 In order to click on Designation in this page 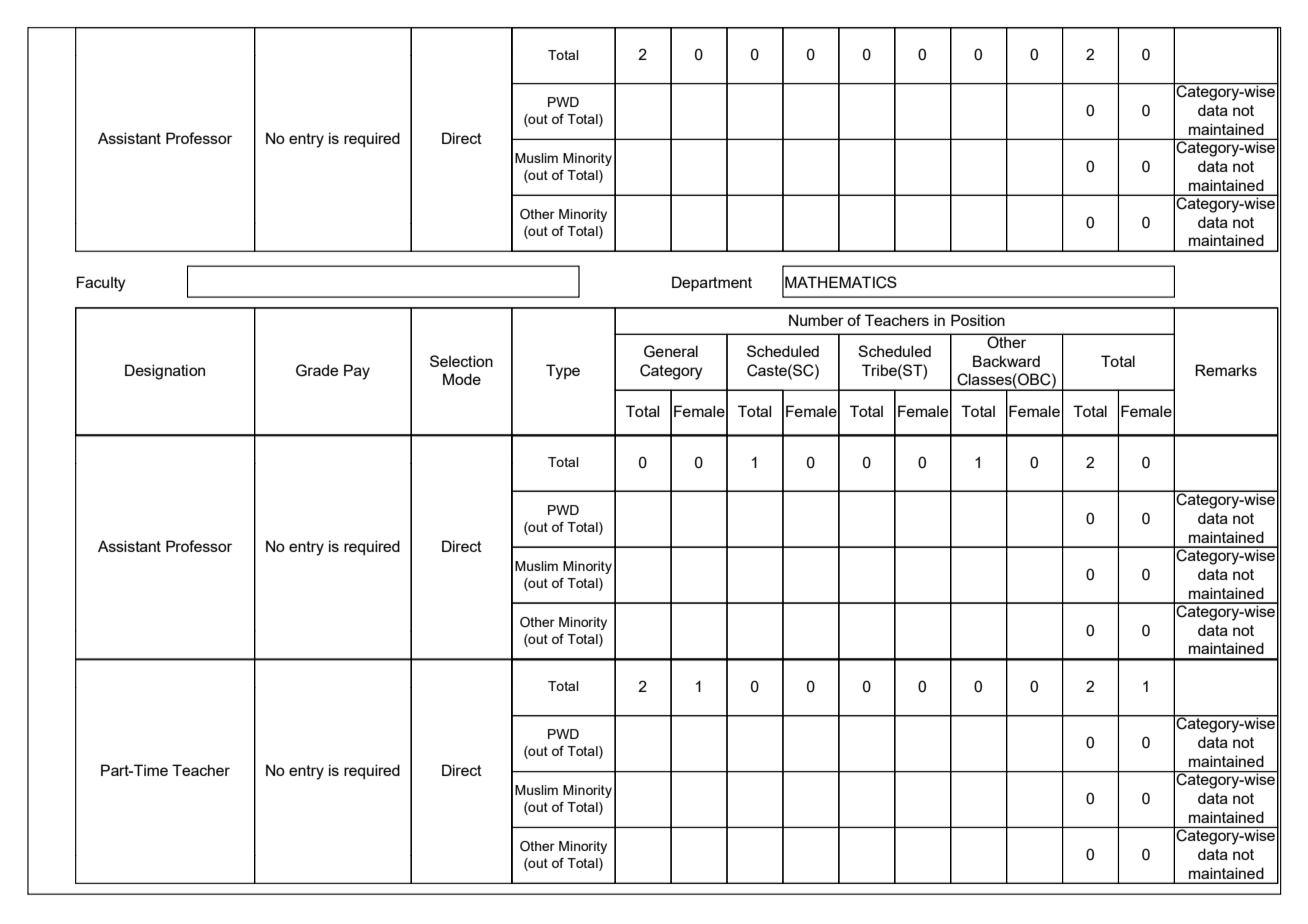, I will do `click(165, 372)`.
